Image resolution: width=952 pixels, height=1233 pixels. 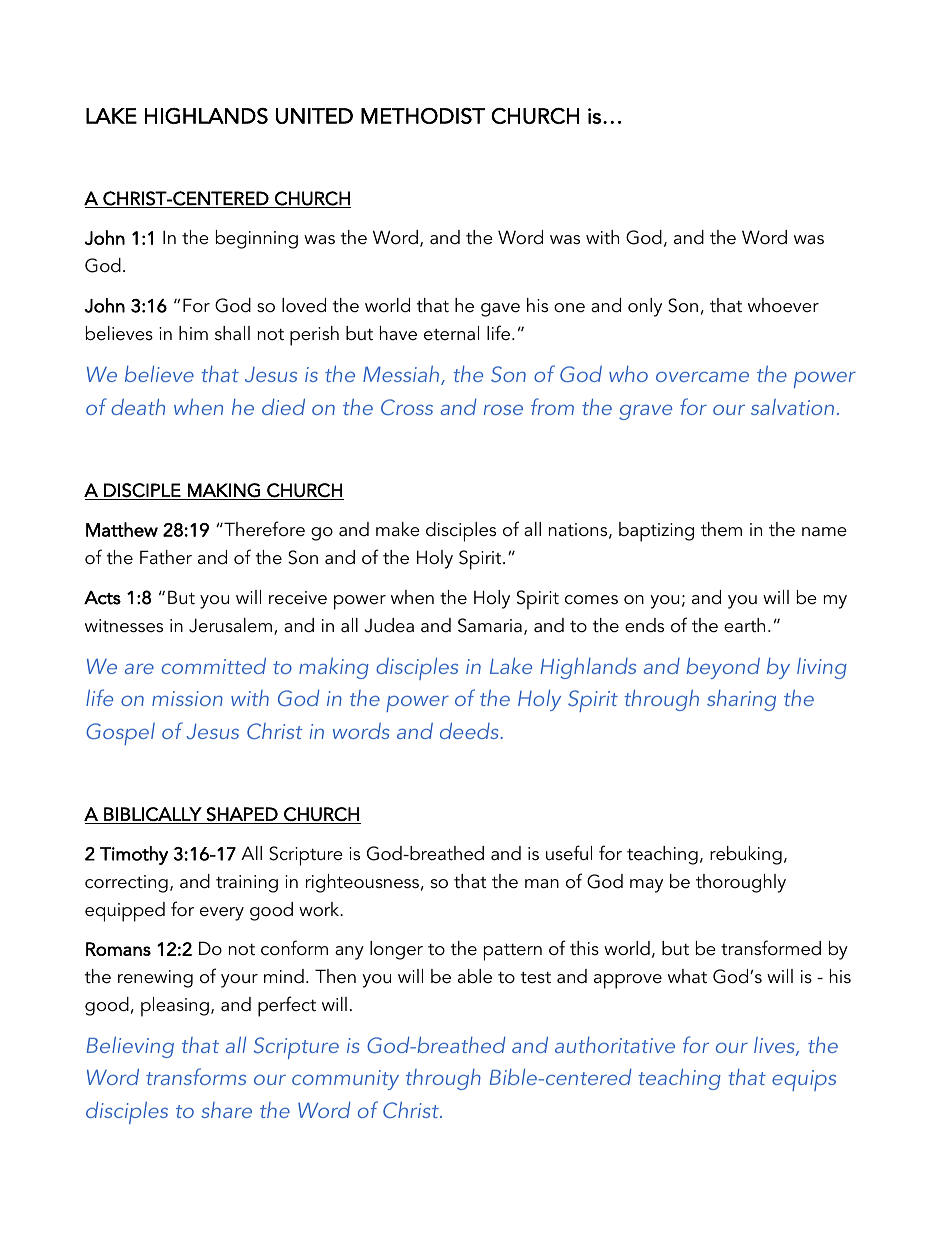 What do you see at coordinates (196, 1076) in the image?
I see `transforms` at bounding box center [196, 1076].
